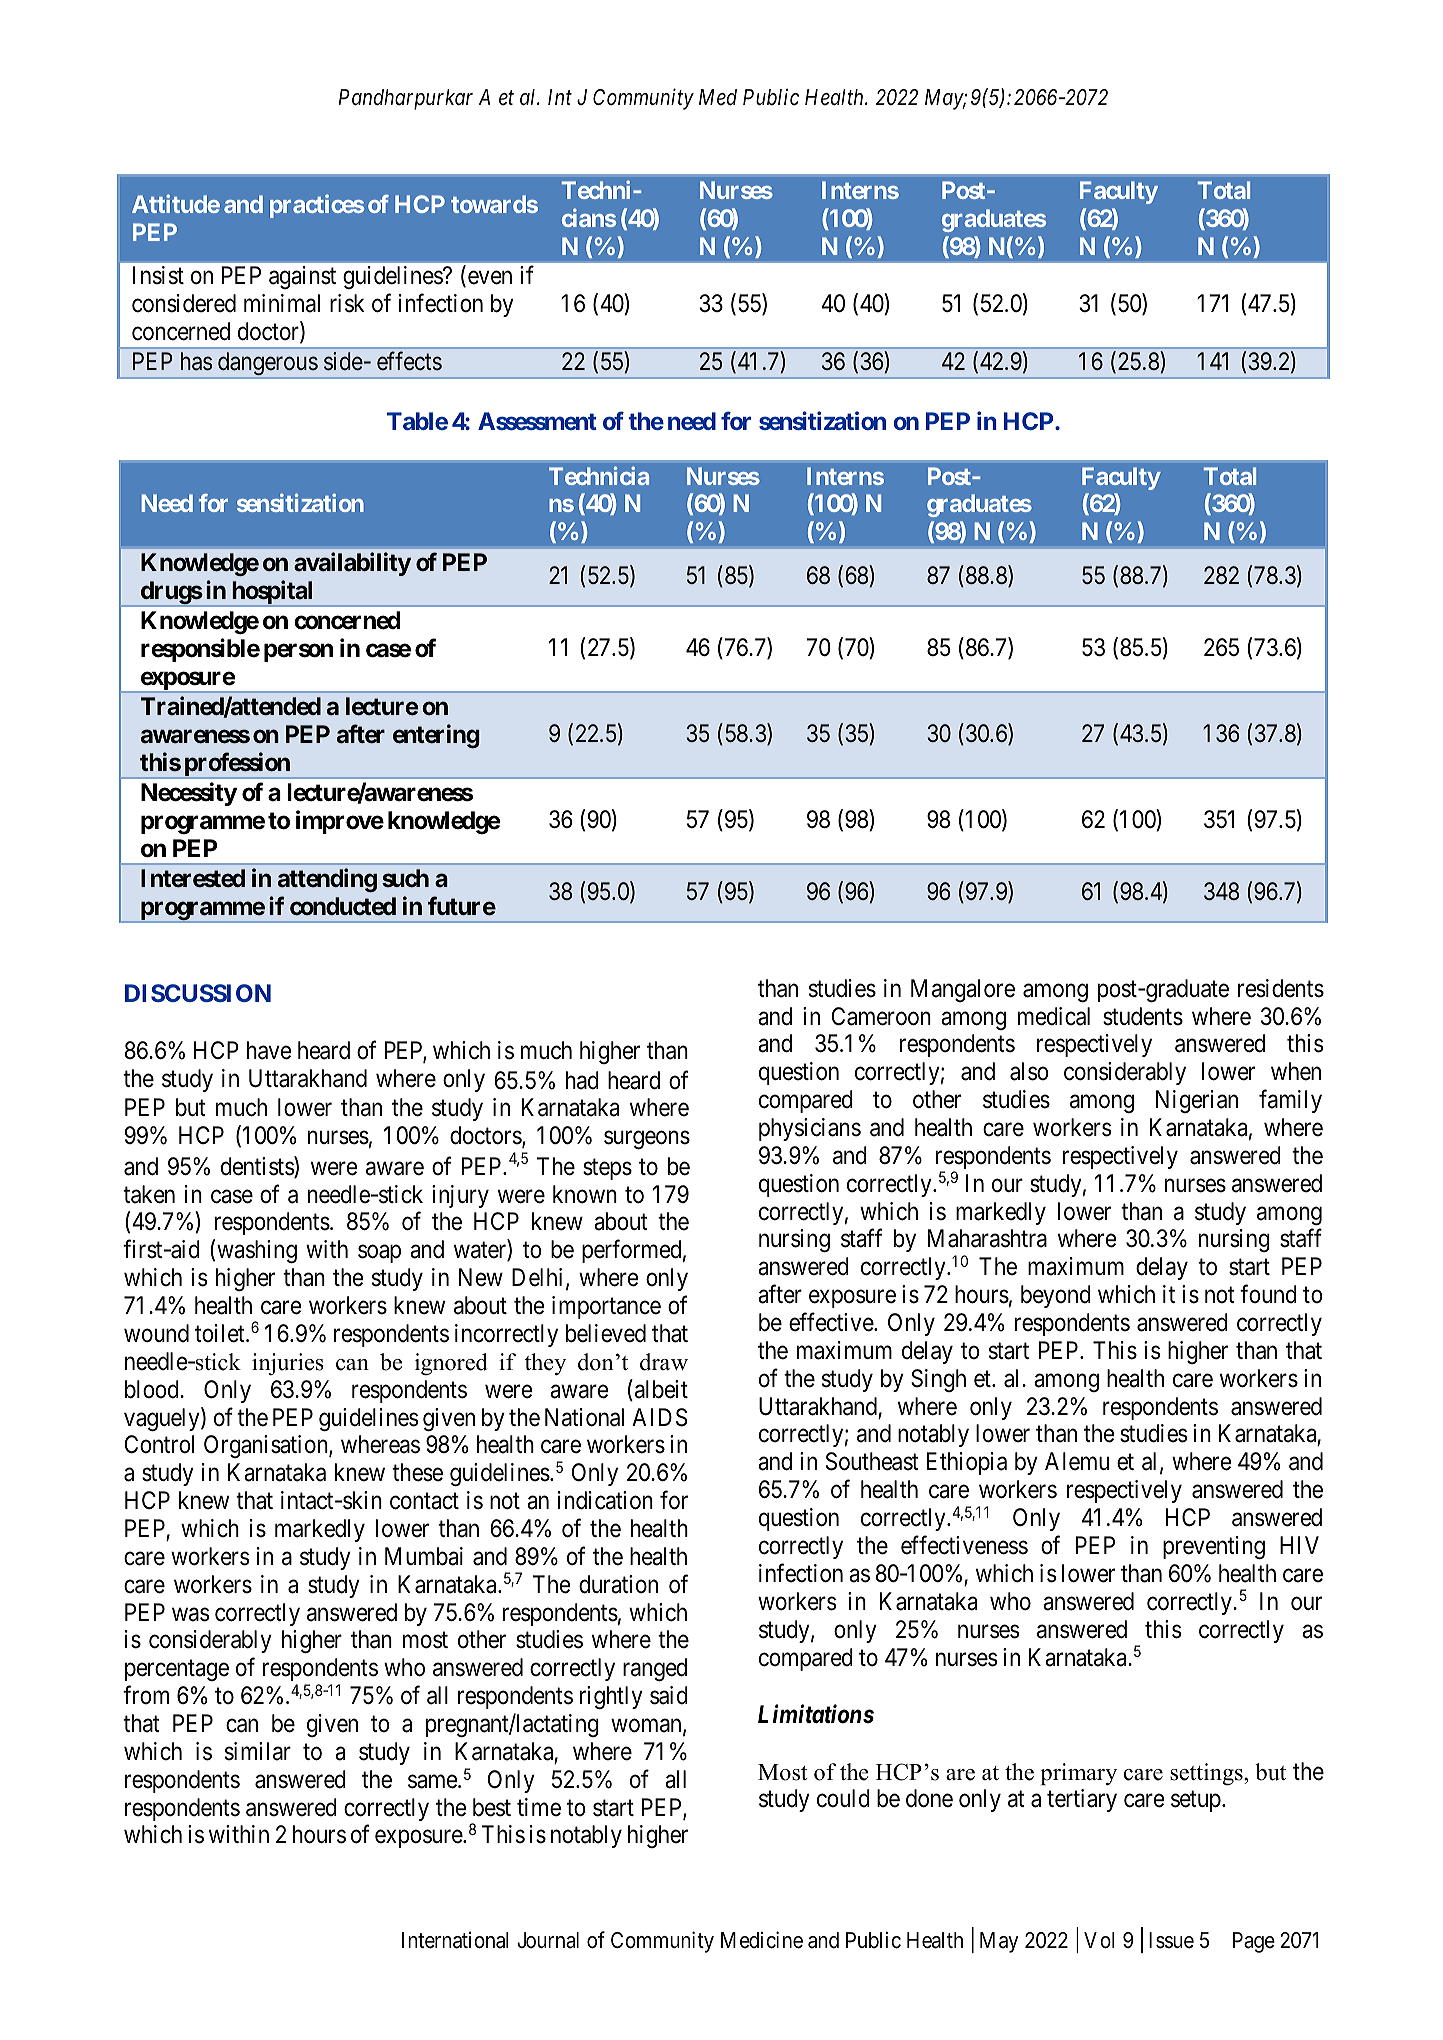 This screenshot has height=2040, width=1443. I want to click on Assessment, so click(537, 421).
